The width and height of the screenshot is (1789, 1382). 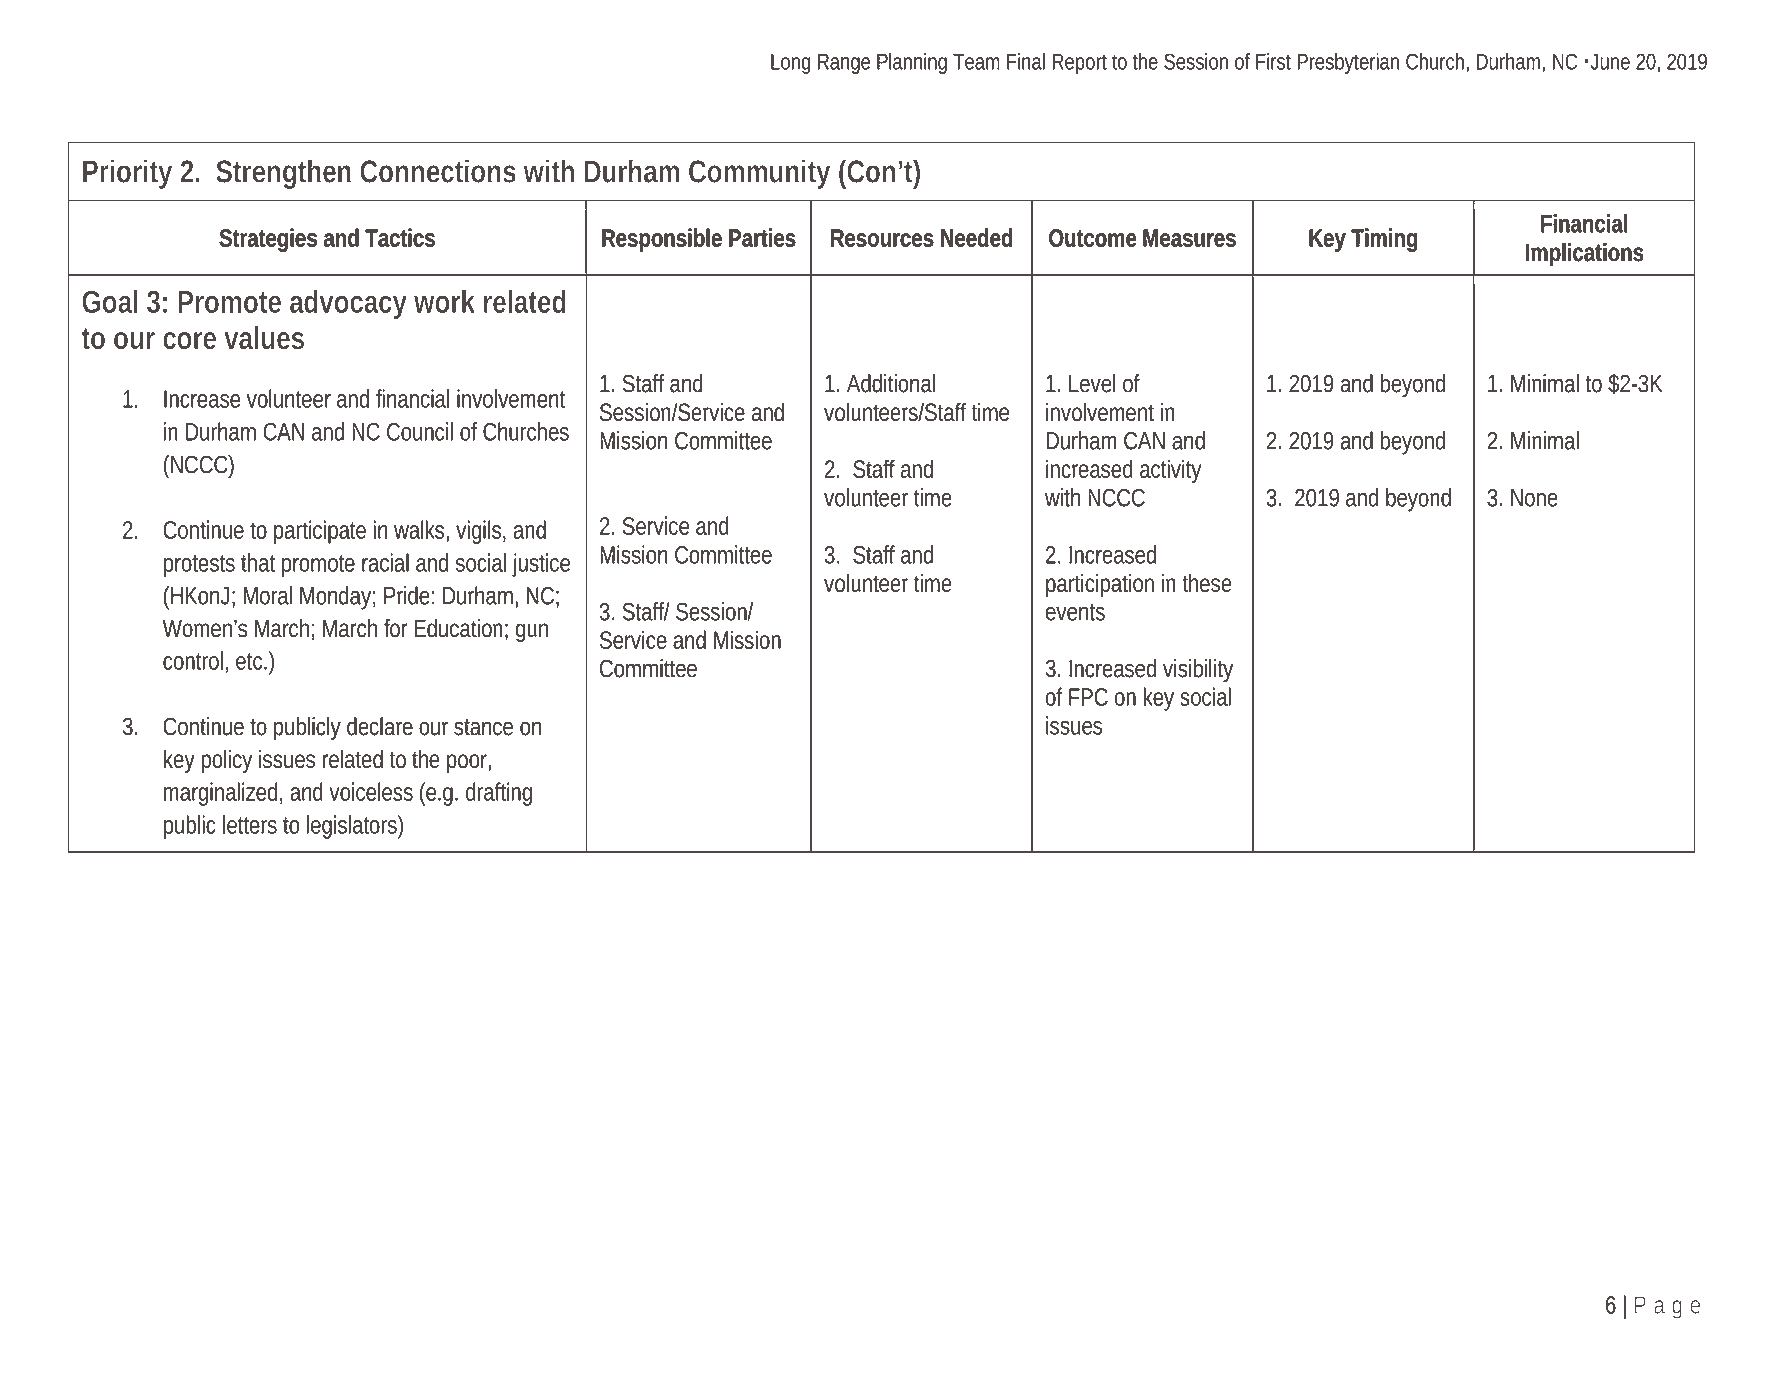 I want to click on Strengthen, so click(x=283, y=174).
